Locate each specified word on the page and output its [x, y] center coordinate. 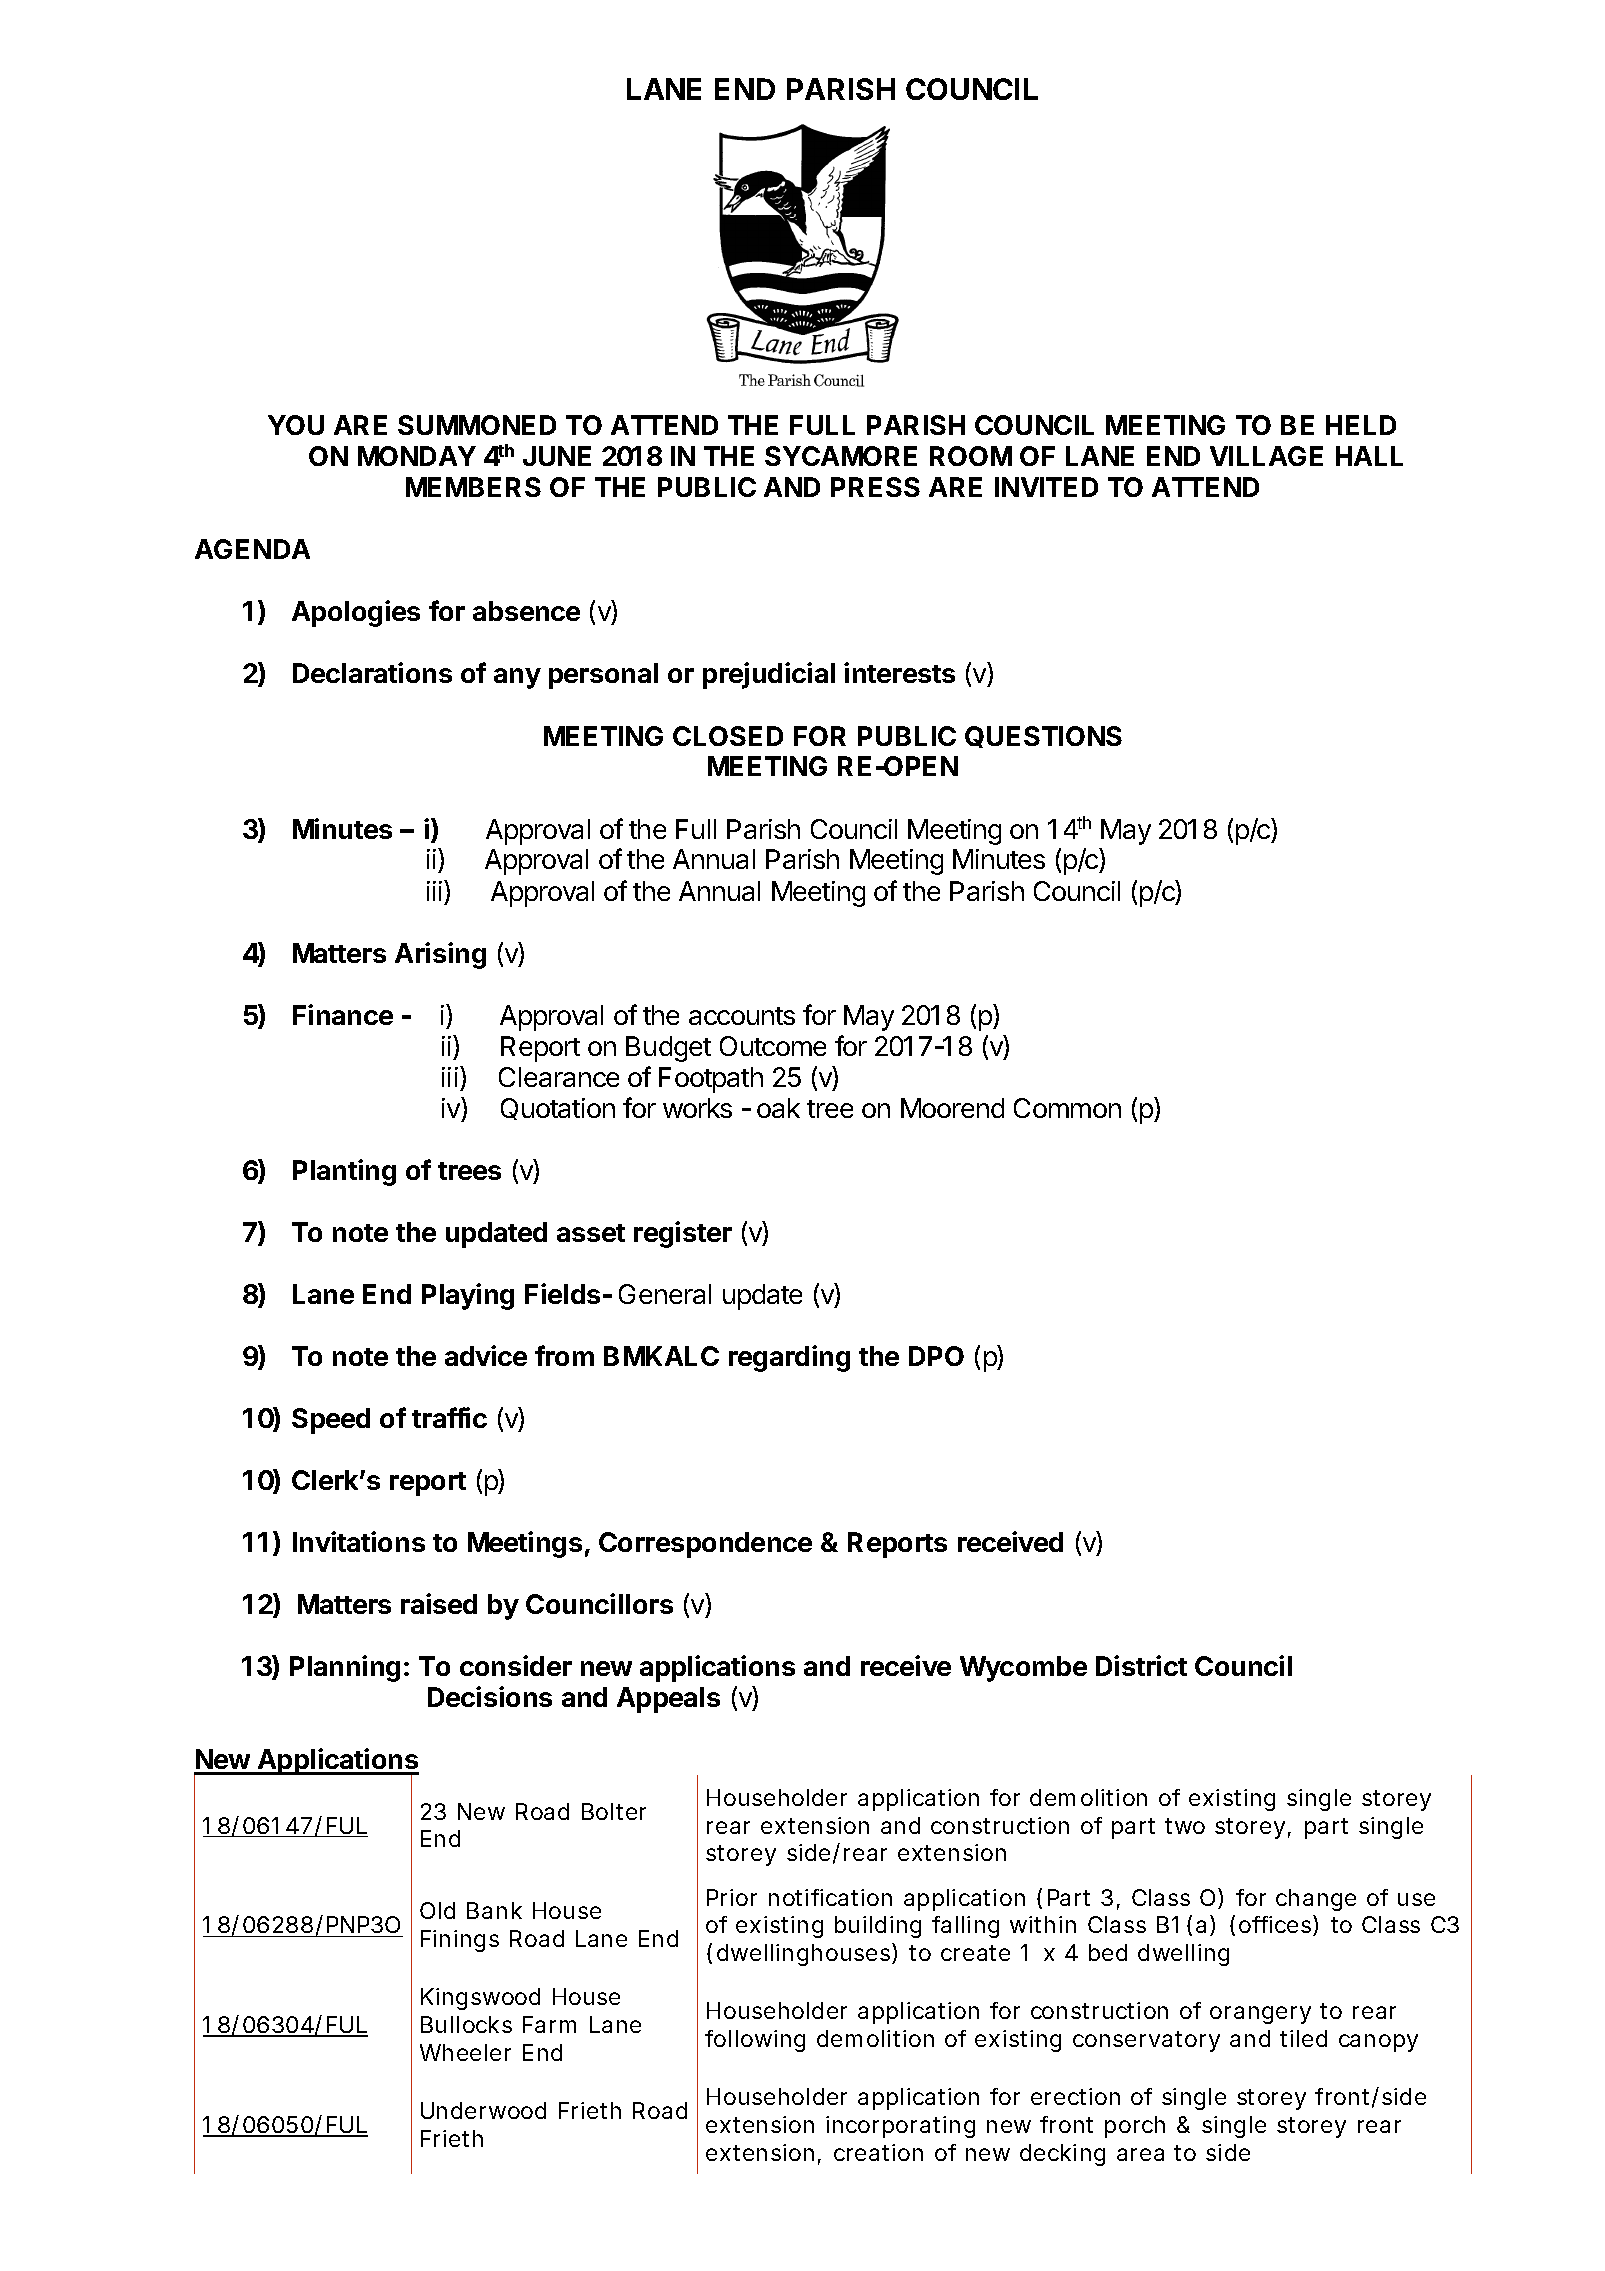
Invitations [359, 1541]
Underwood [483, 2110]
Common [1067, 1108]
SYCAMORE [841, 456]
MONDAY [417, 456]
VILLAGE [1266, 456]
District [1141, 1665]
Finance [343, 1014]
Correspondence [705, 1545]
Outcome [773, 1046]
